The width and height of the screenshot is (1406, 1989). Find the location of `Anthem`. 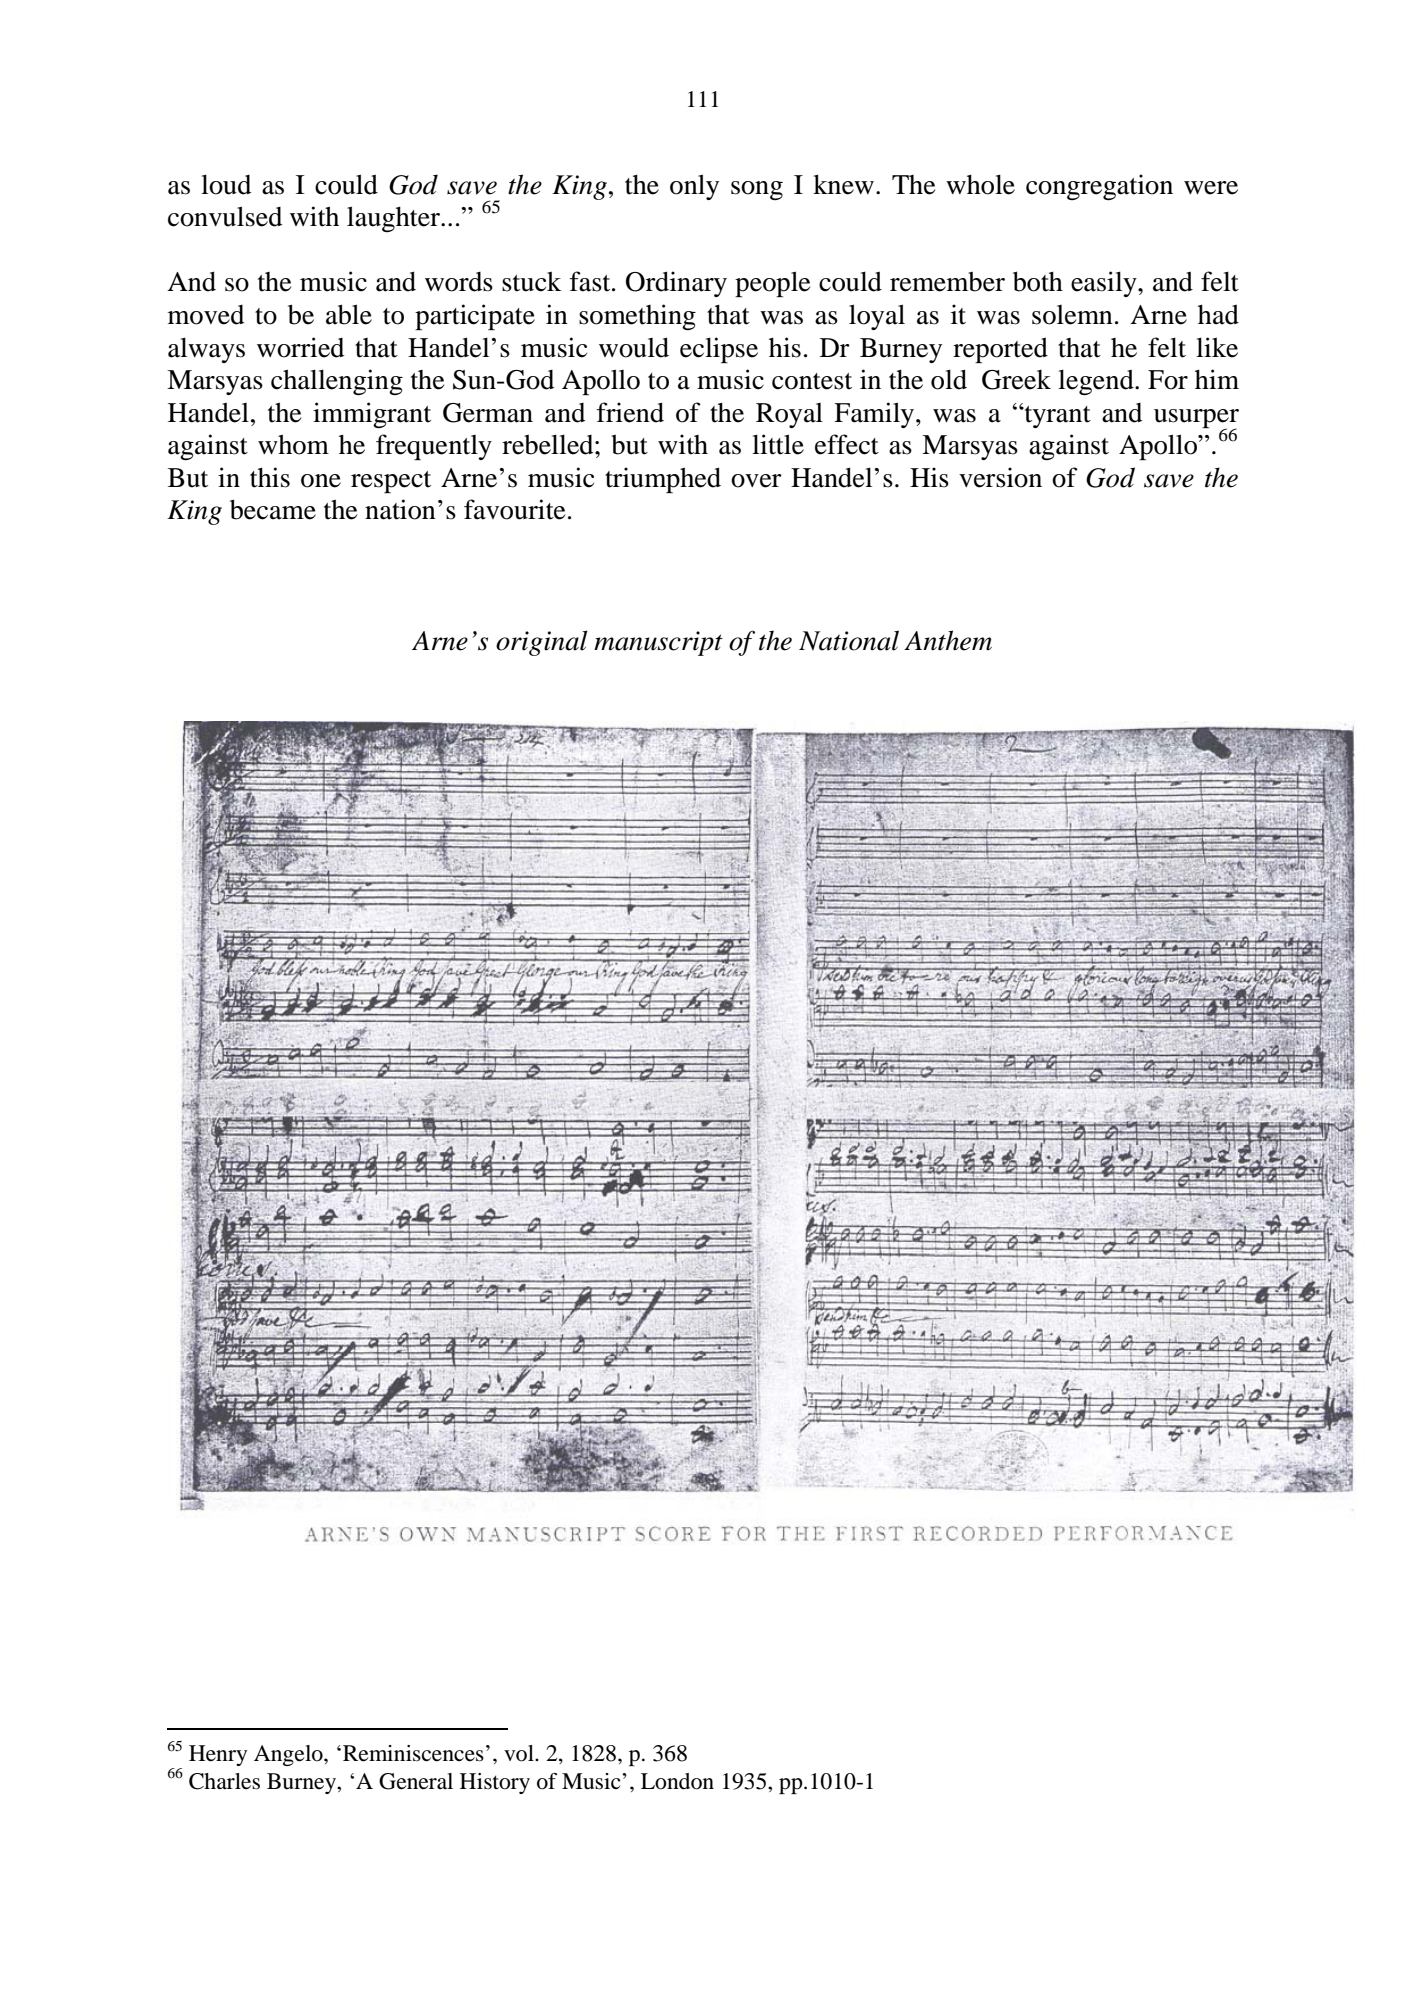

Anthem is located at coordinates (948, 640).
